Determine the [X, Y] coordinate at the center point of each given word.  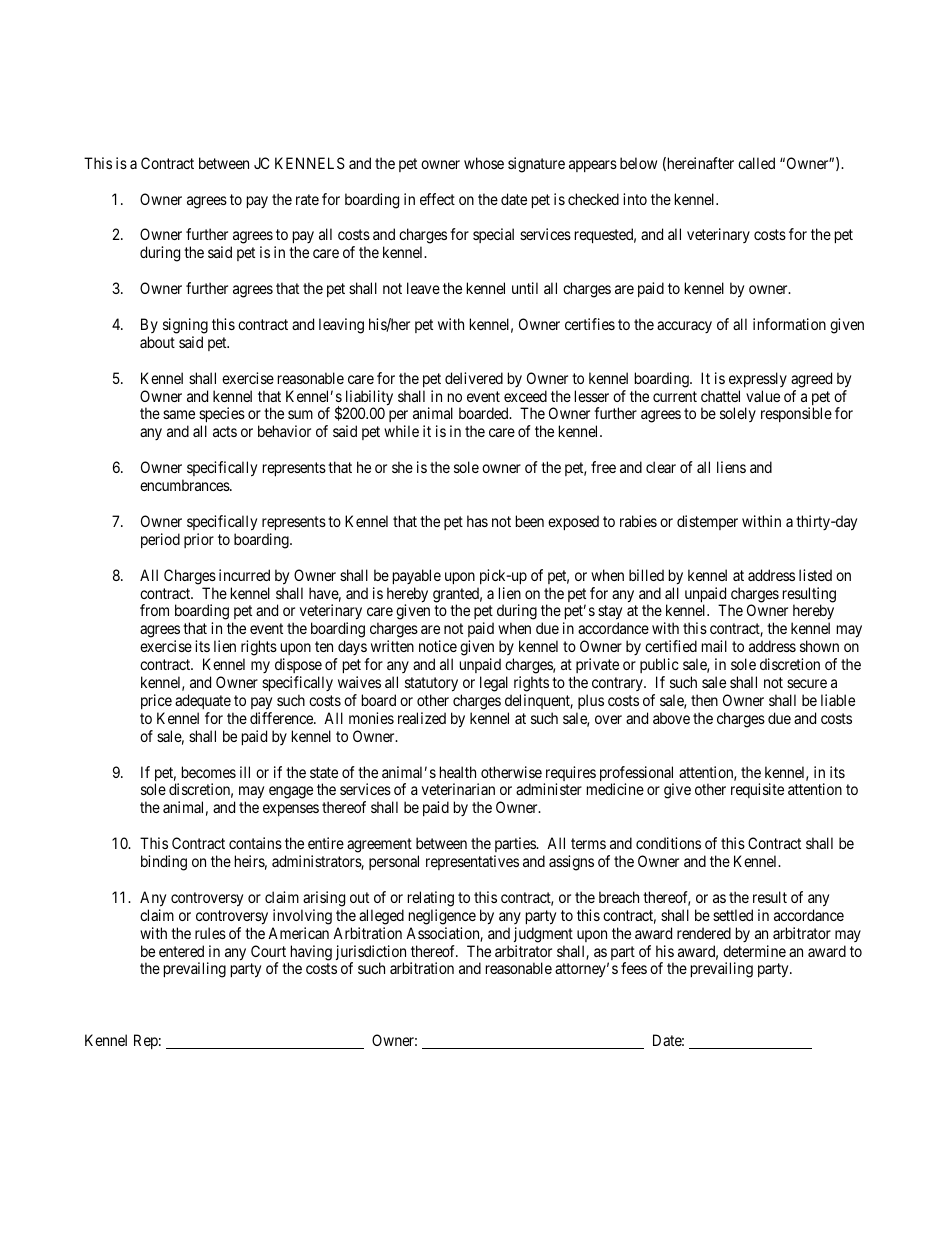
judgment [543, 935]
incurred [244, 575]
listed [815, 575]
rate [307, 199]
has [477, 521]
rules [210, 933]
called [756, 163]
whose [484, 163]
